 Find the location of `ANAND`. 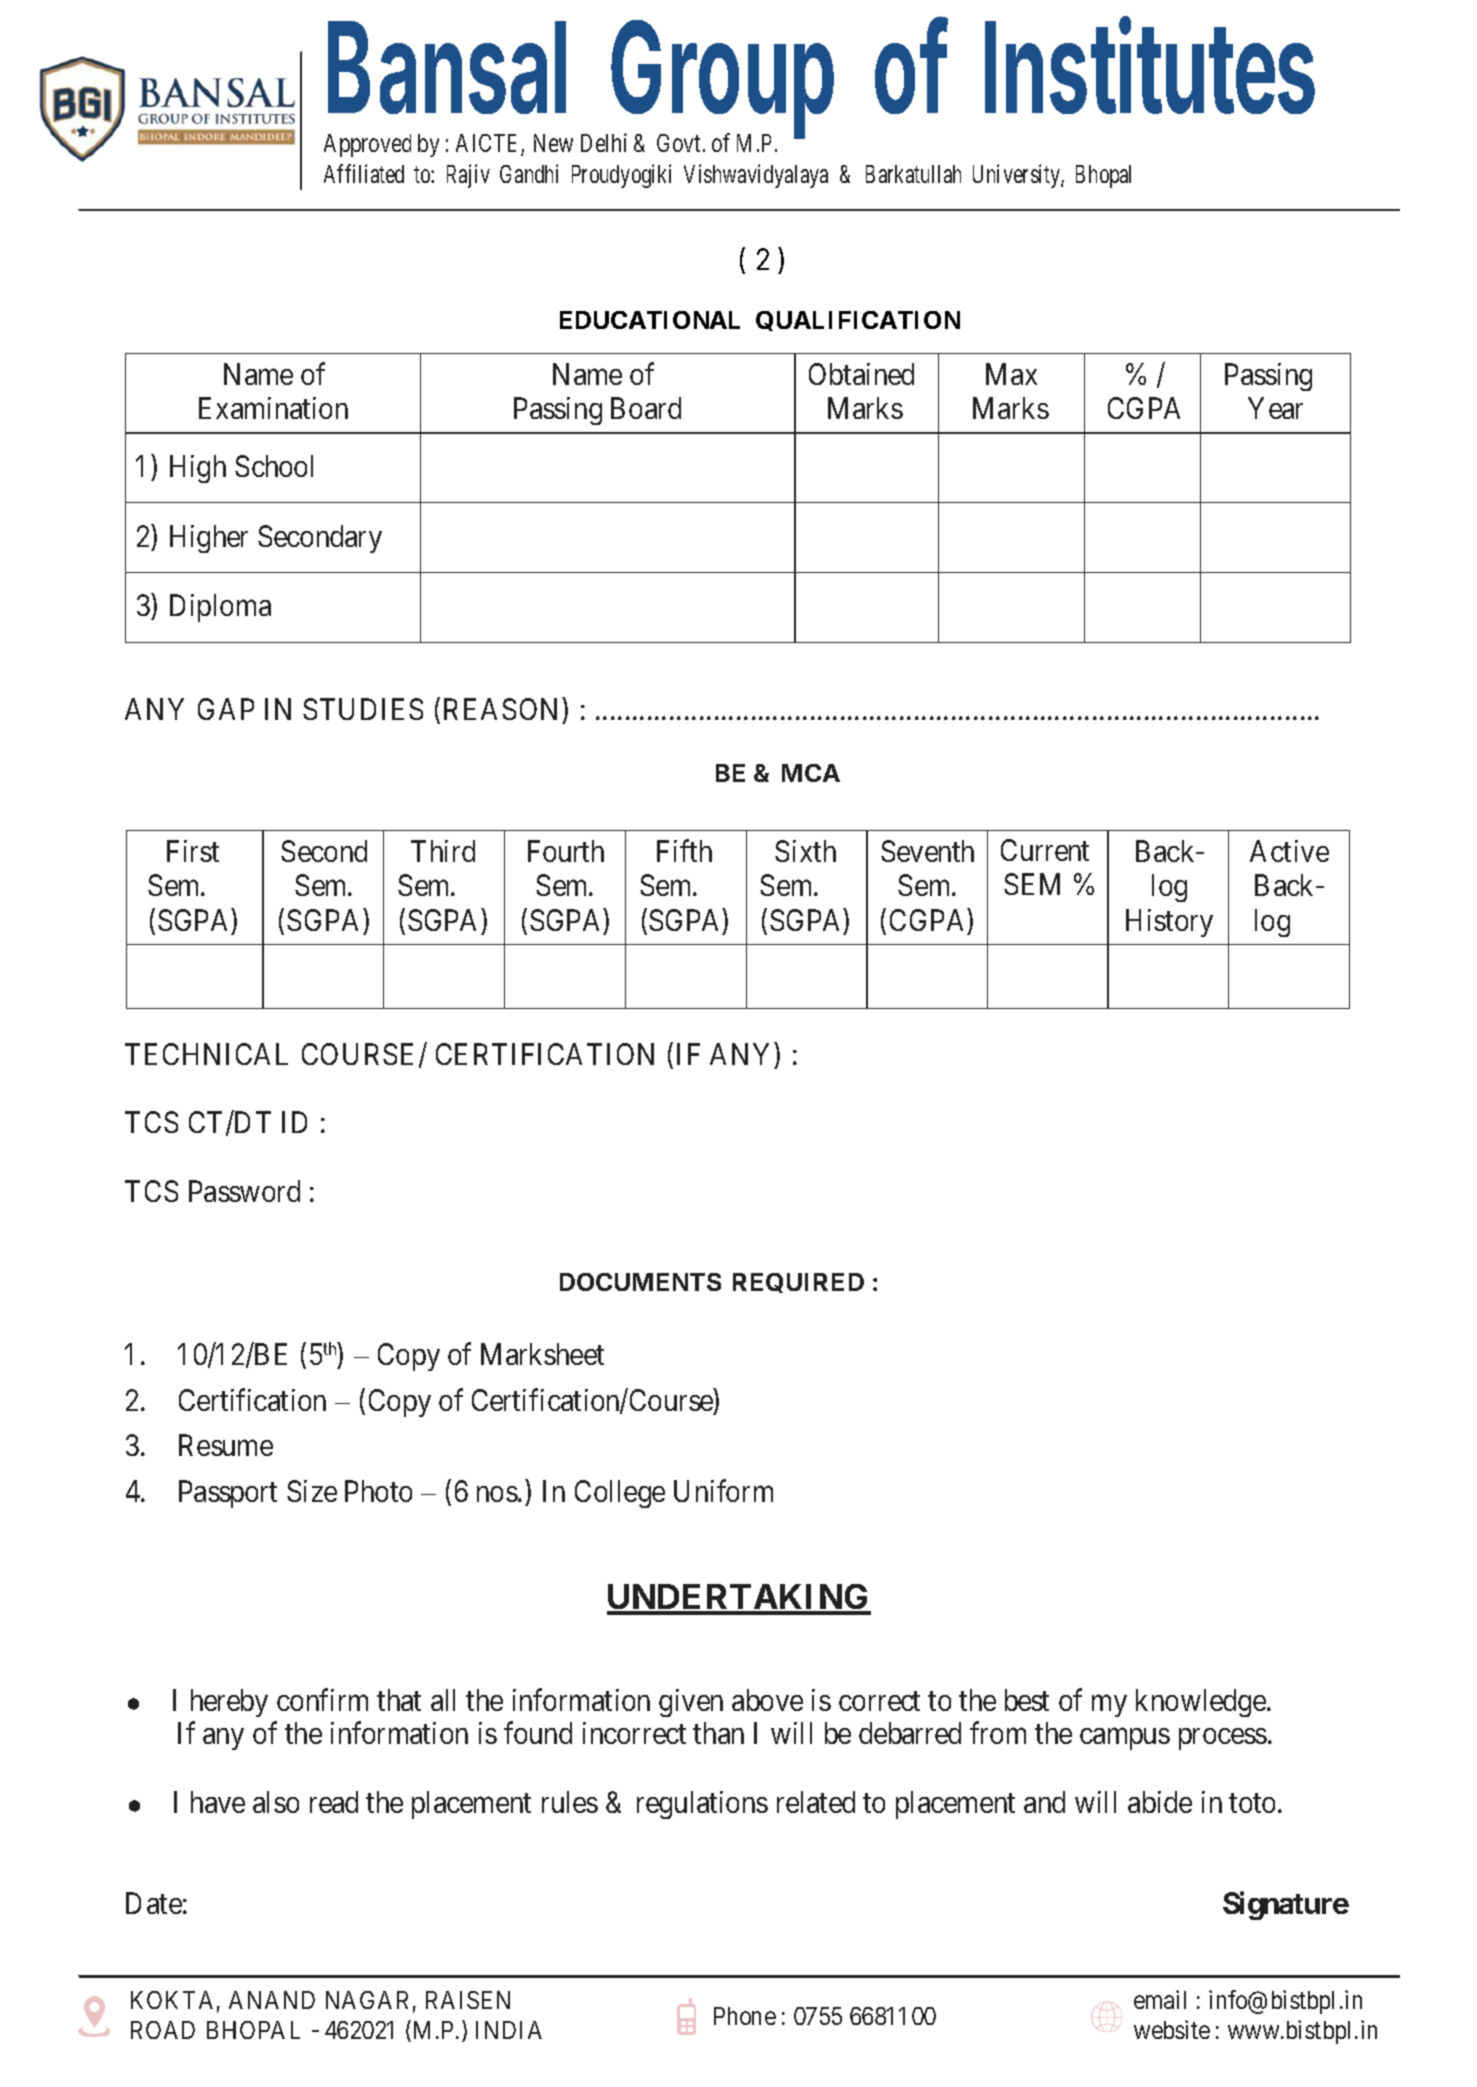

ANAND is located at coordinates (272, 2000).
